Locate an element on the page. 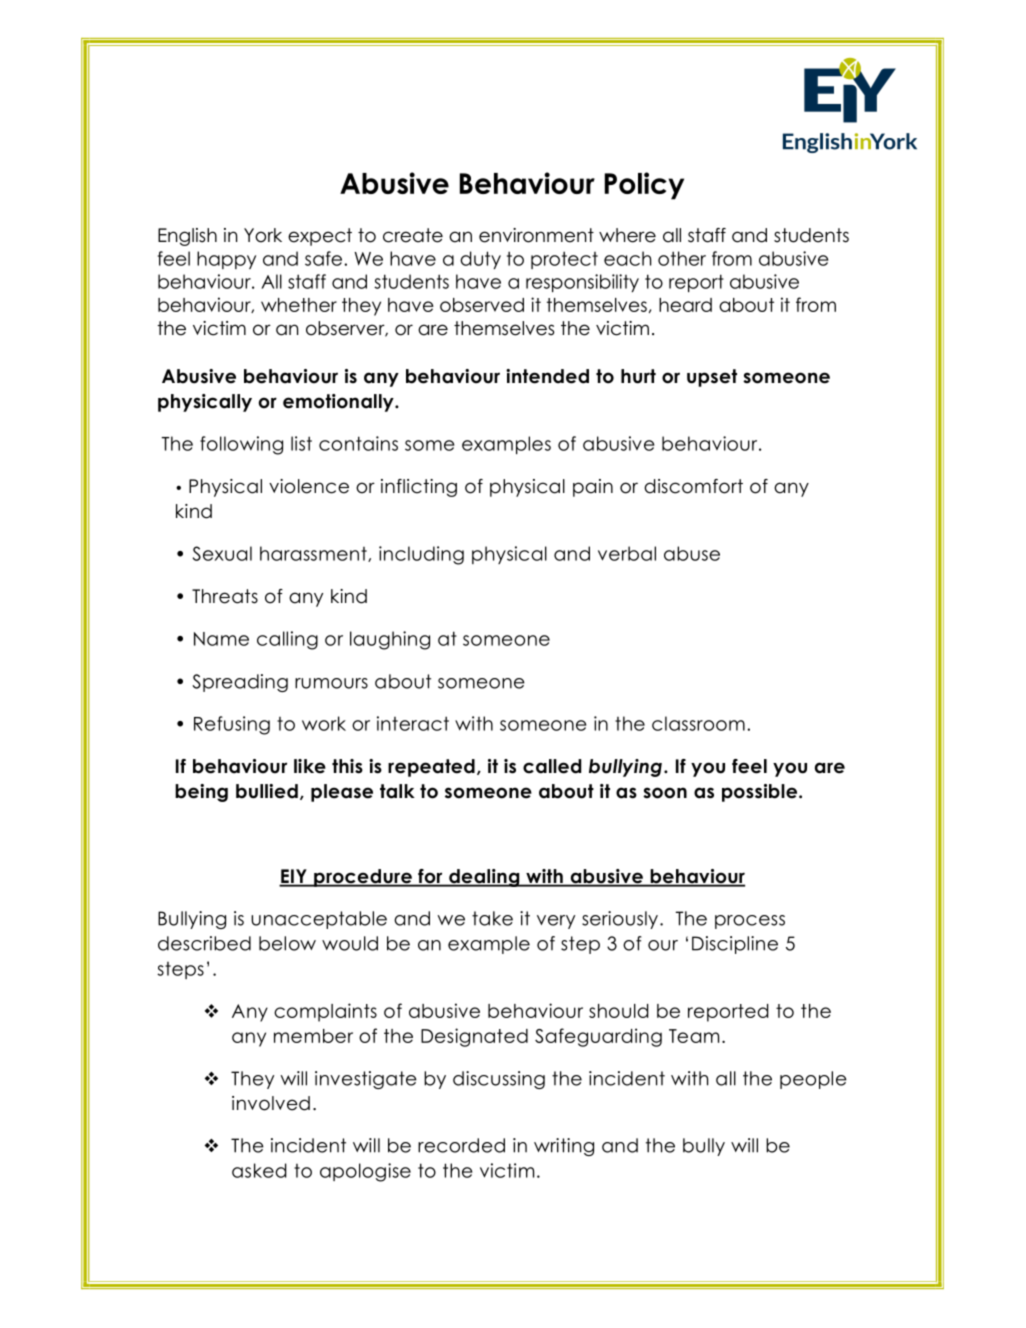 Image resolution: width=1026 pixels, height=1328 pixels. including is located at coordinates (421, 555).
